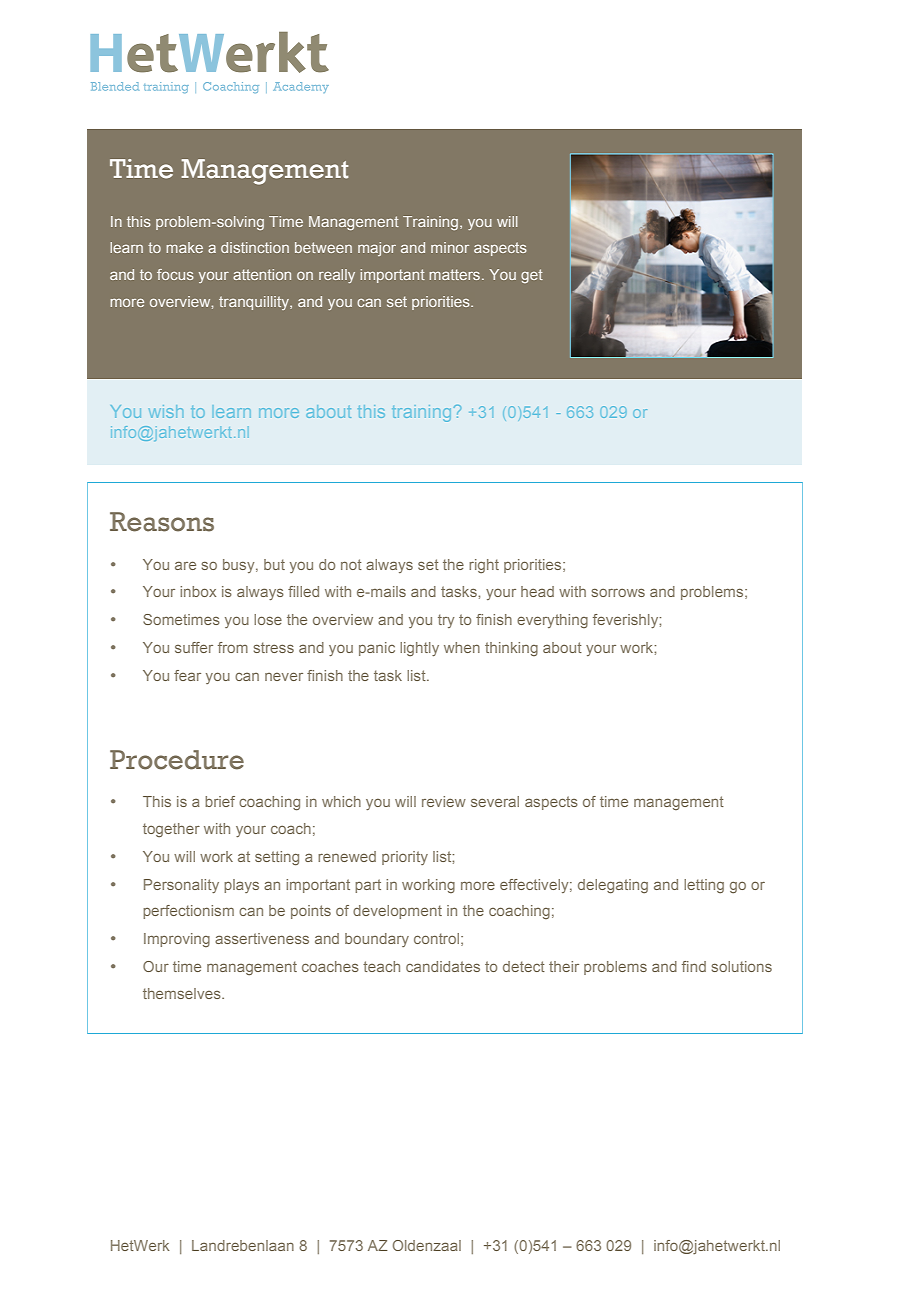 This screenshot has width=924, height=1308. I want to click on sorrows, so click(618, 592).
